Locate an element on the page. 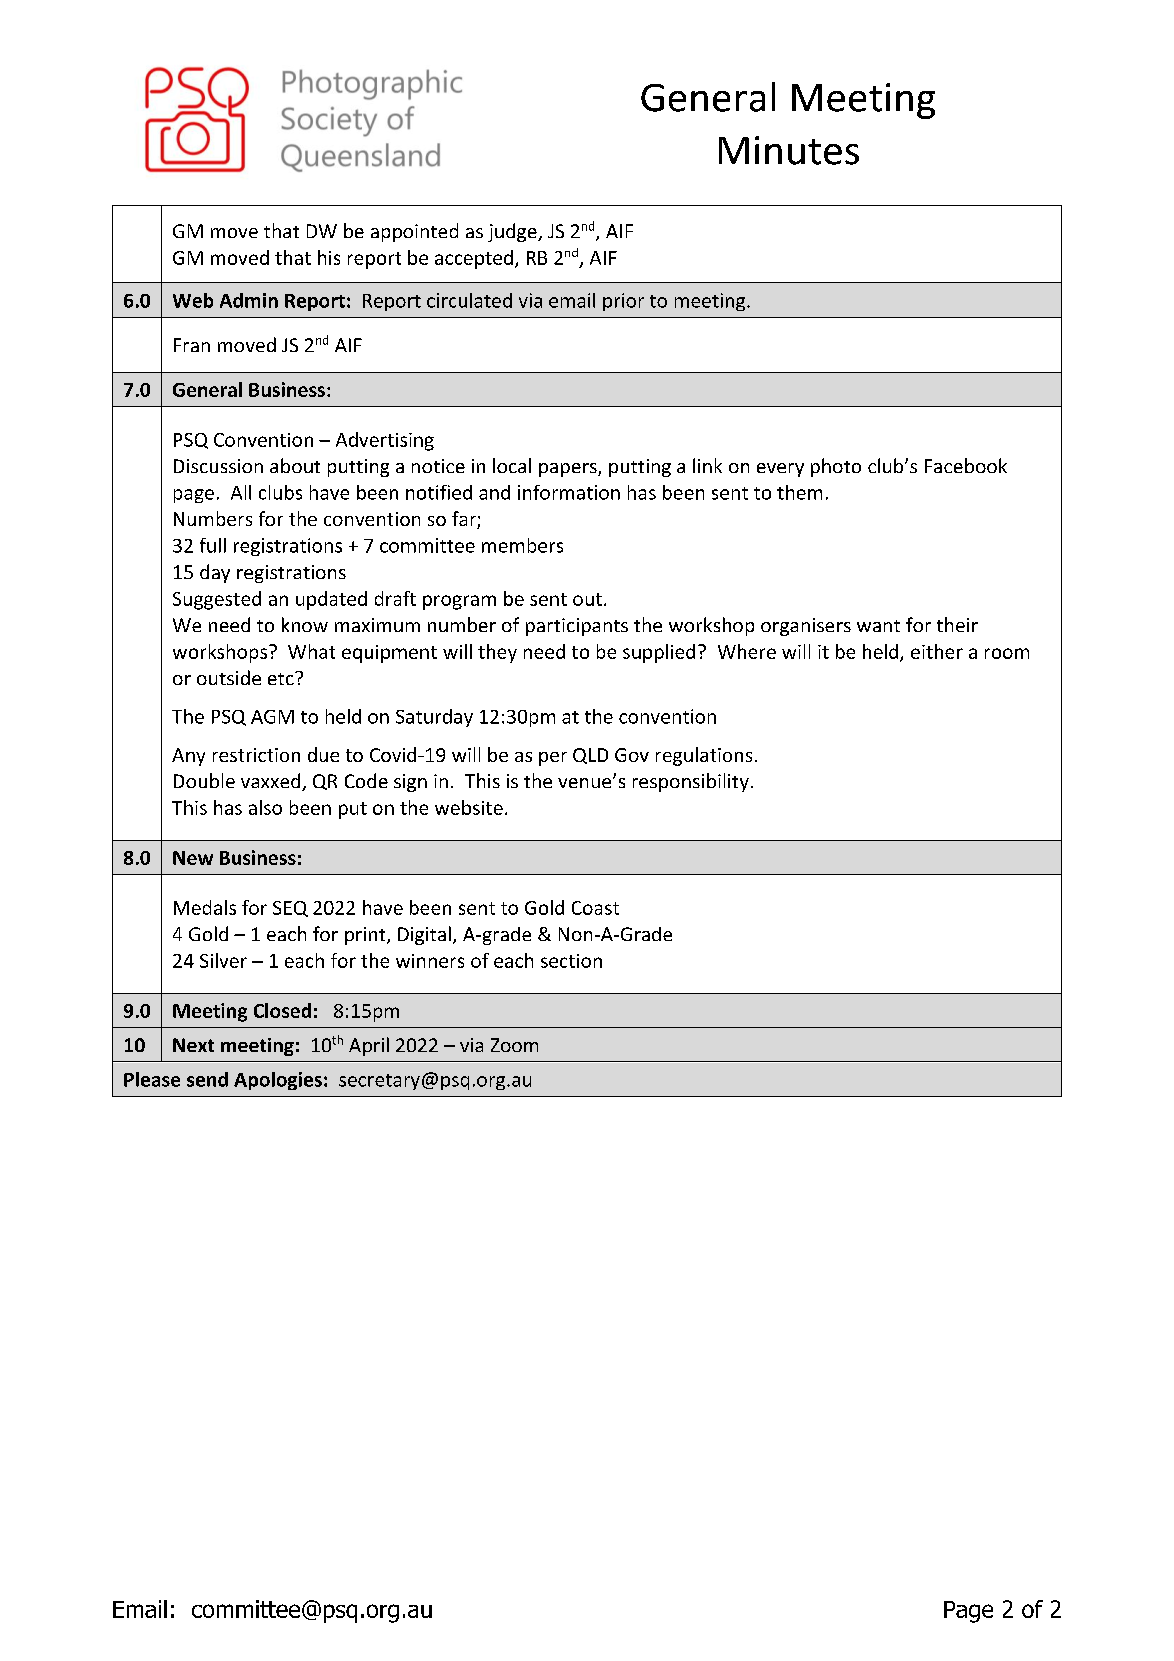  website is located at coordinates (469, 807).
